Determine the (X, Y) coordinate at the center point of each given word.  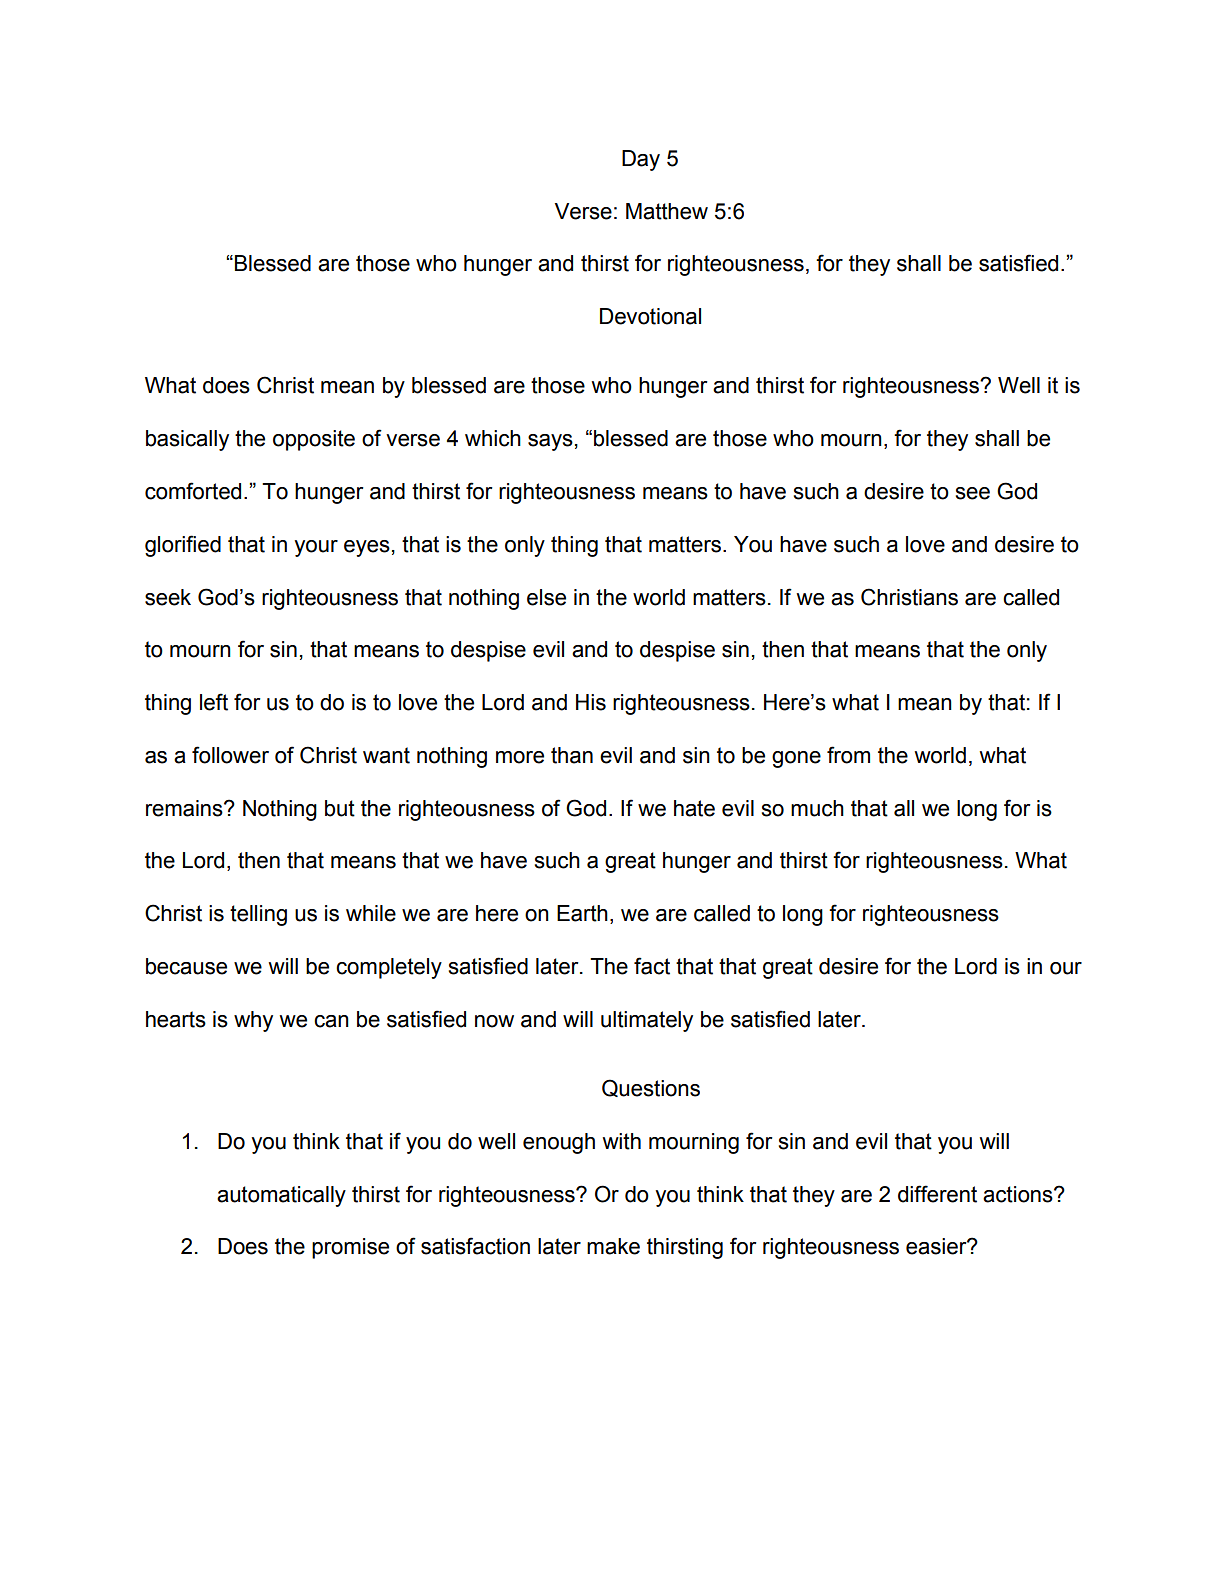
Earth (582, 913)
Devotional (650, 316)
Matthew (667, 211)
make (613, 1246)
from (848, 755)
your (316, 548)
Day (641, 160)
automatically (281, 1196)
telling (258, 915)
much (817, 808)
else (546, 597)
